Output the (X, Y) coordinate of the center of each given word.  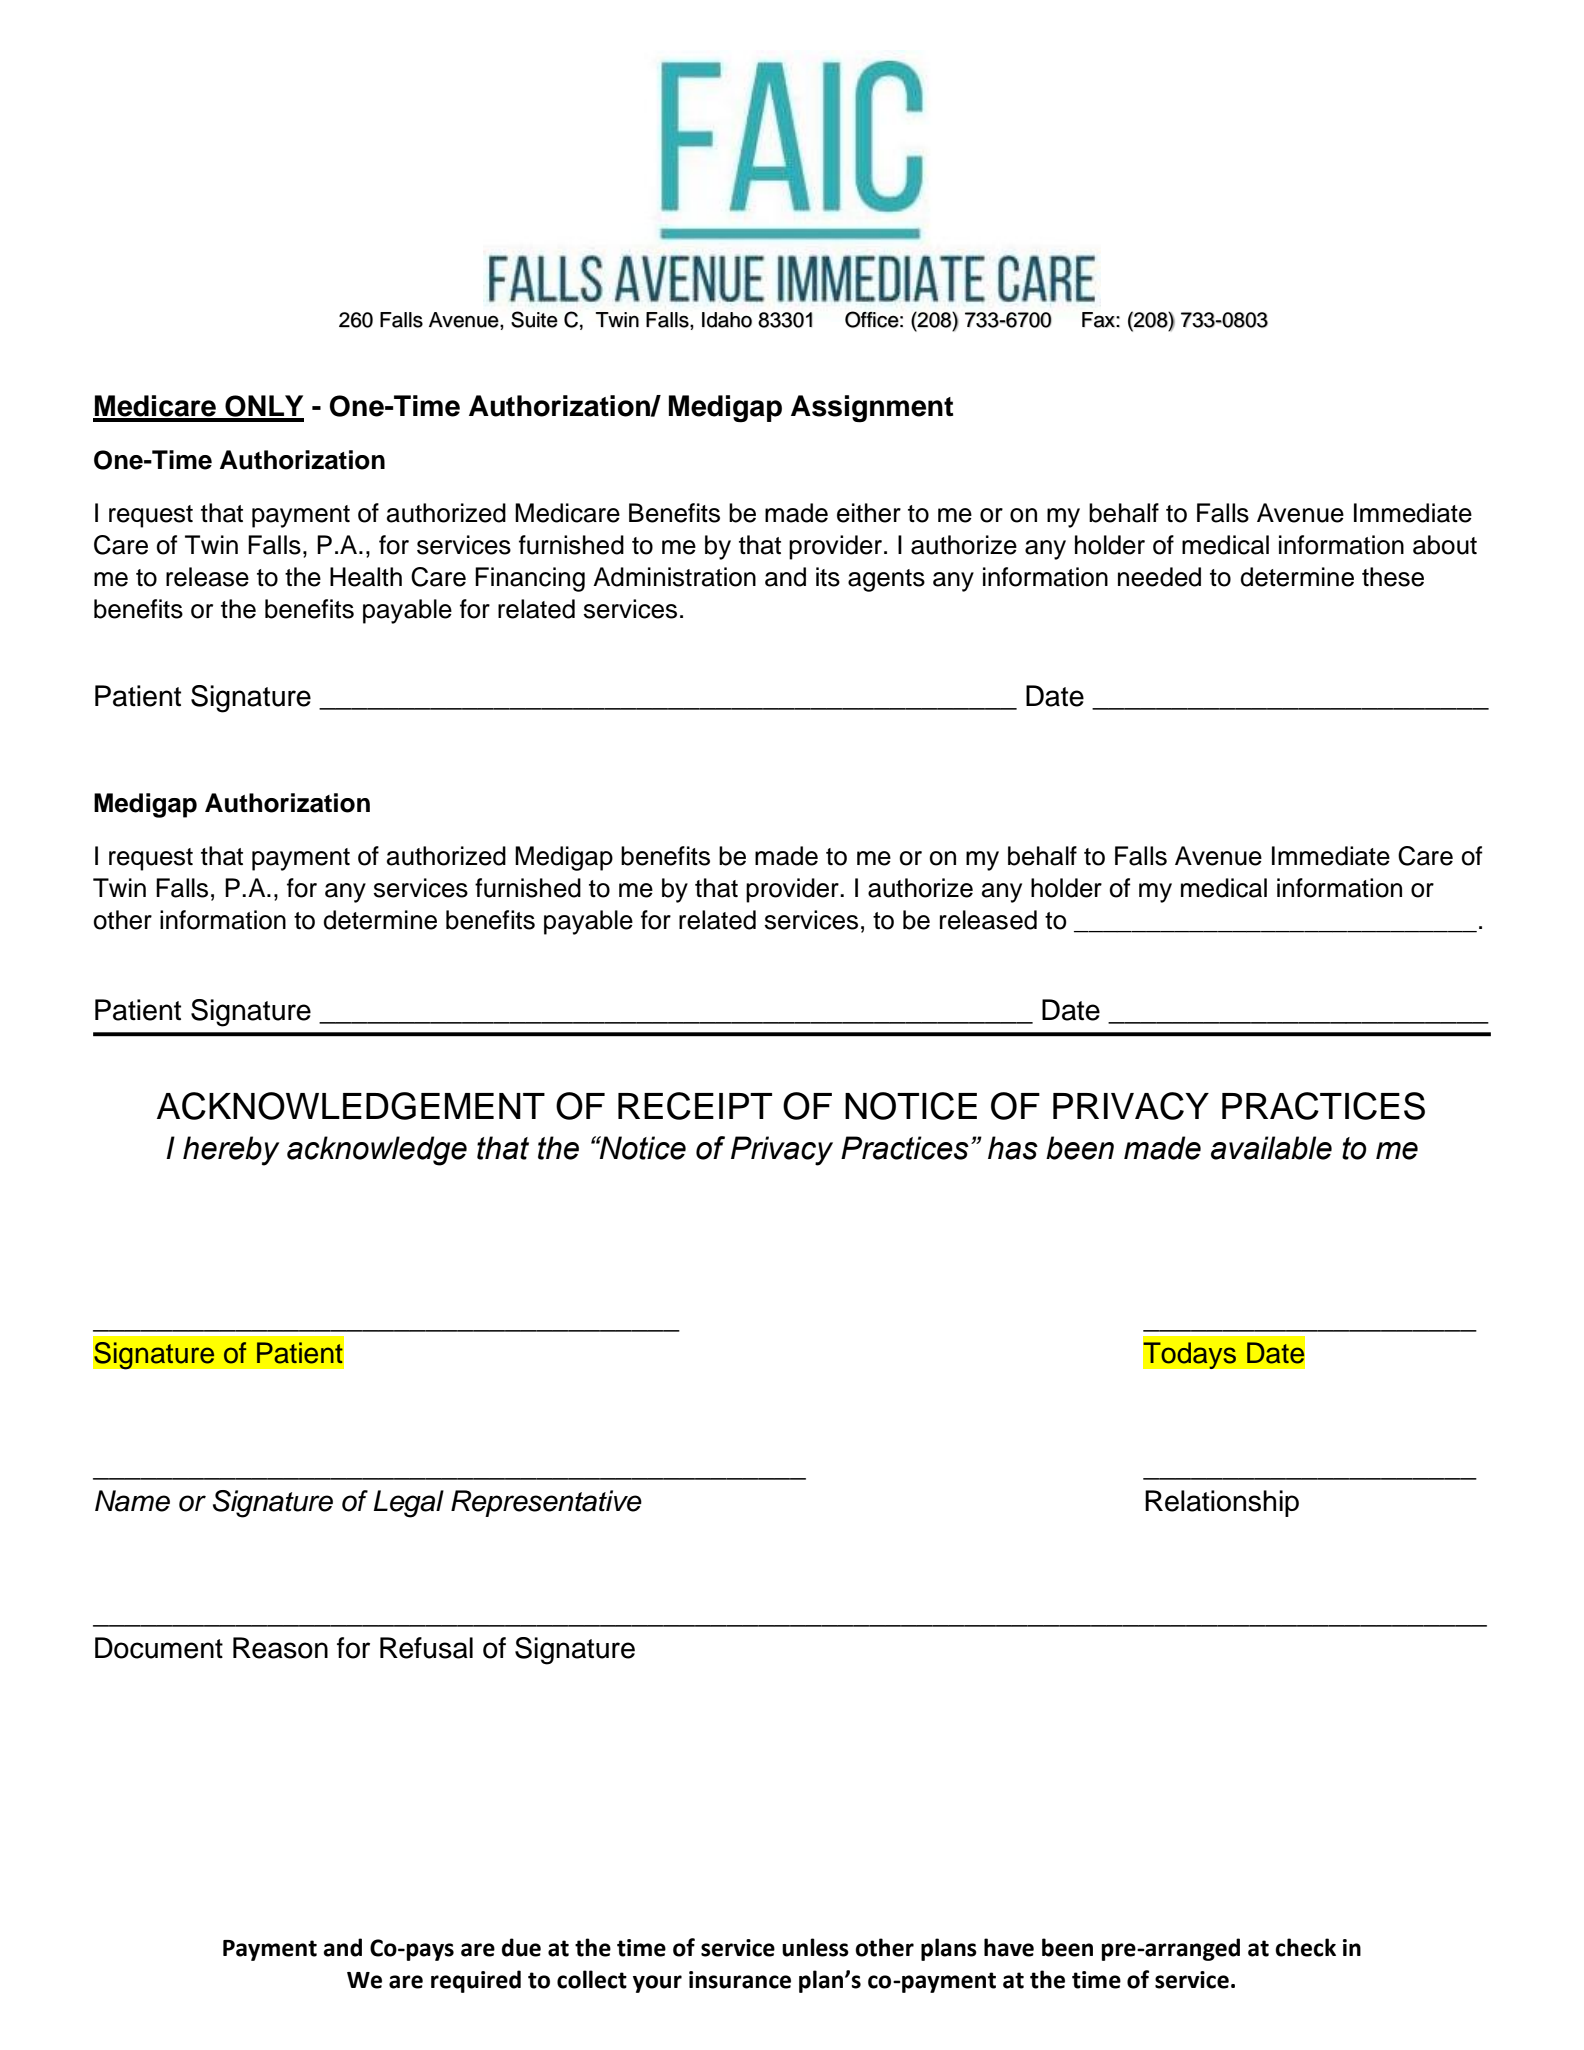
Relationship (1222, 1503)
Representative (546, 1503)
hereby (231, 1151)
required (476, 1981)
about (1445, 545)
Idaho (727, 320)
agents (886, 580)
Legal (409, 1504)
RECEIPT (695, 1106)
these (1393, 577)
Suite (534, 319)
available (1271, 1148)
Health (366, 577)
